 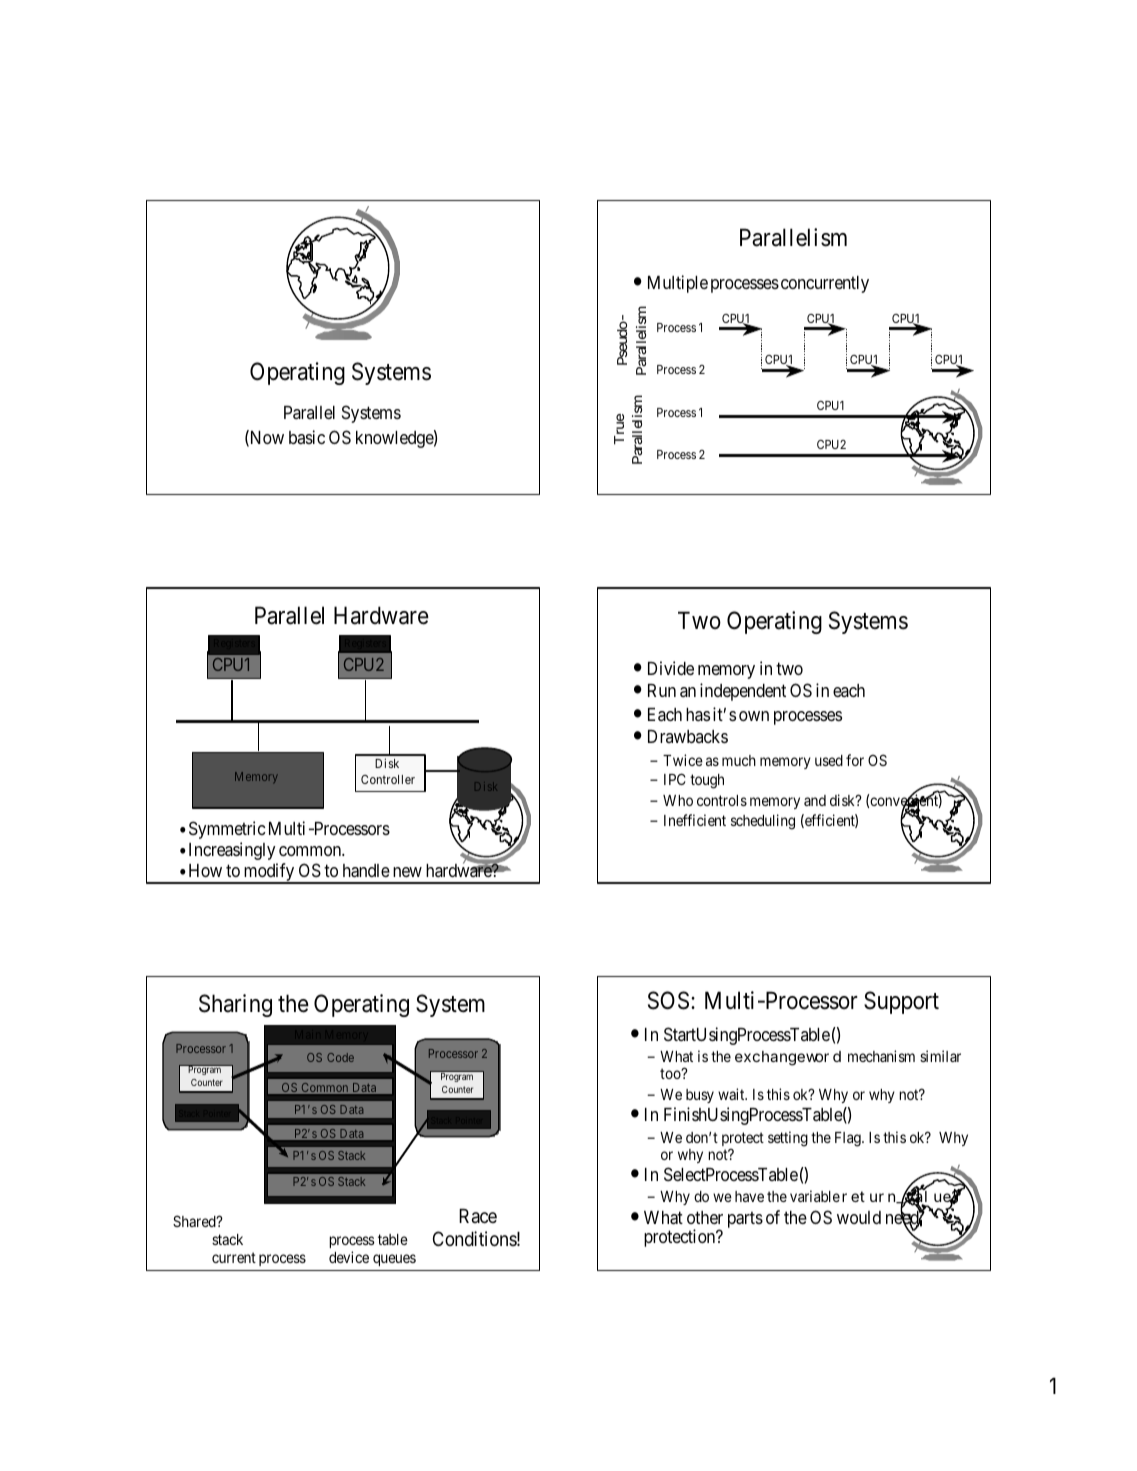 I want to click on device, so click(x=349, y=1257).
